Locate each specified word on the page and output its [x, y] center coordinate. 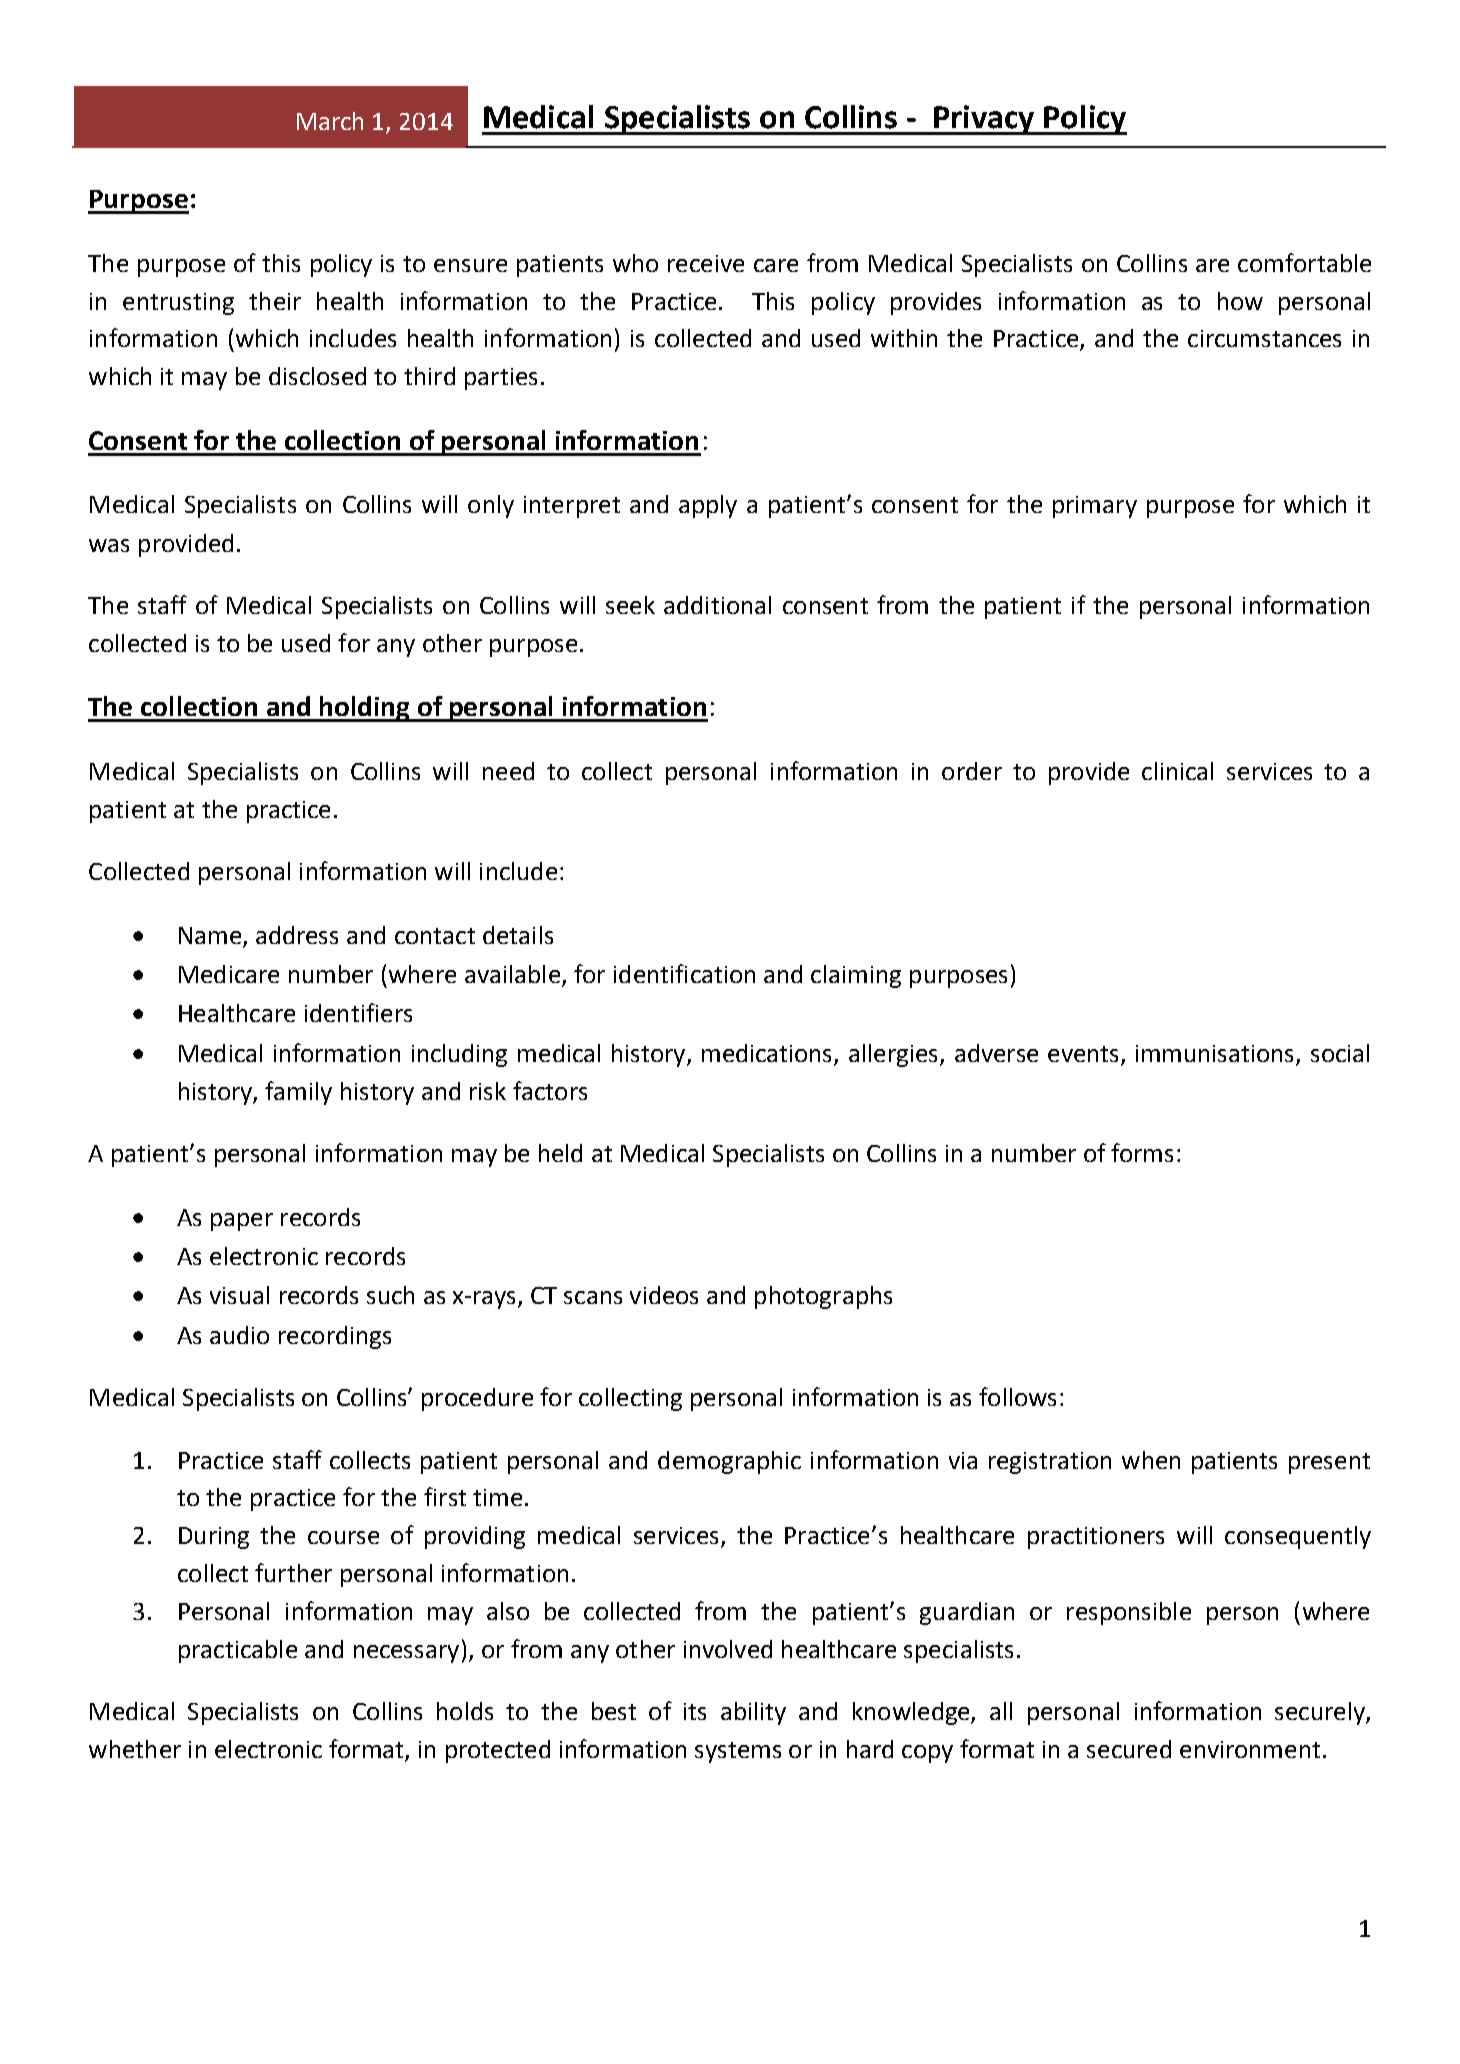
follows [1017, 1396]
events [1083, 1054]
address [297, 935]
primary [1095, 507]
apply [708, 506]
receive [706, 263]
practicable [238, 1651]
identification [684, 973]
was [109, 545]
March [330, 121]
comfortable [1304, 262]
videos [664, 1295]
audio [239, 1335]
